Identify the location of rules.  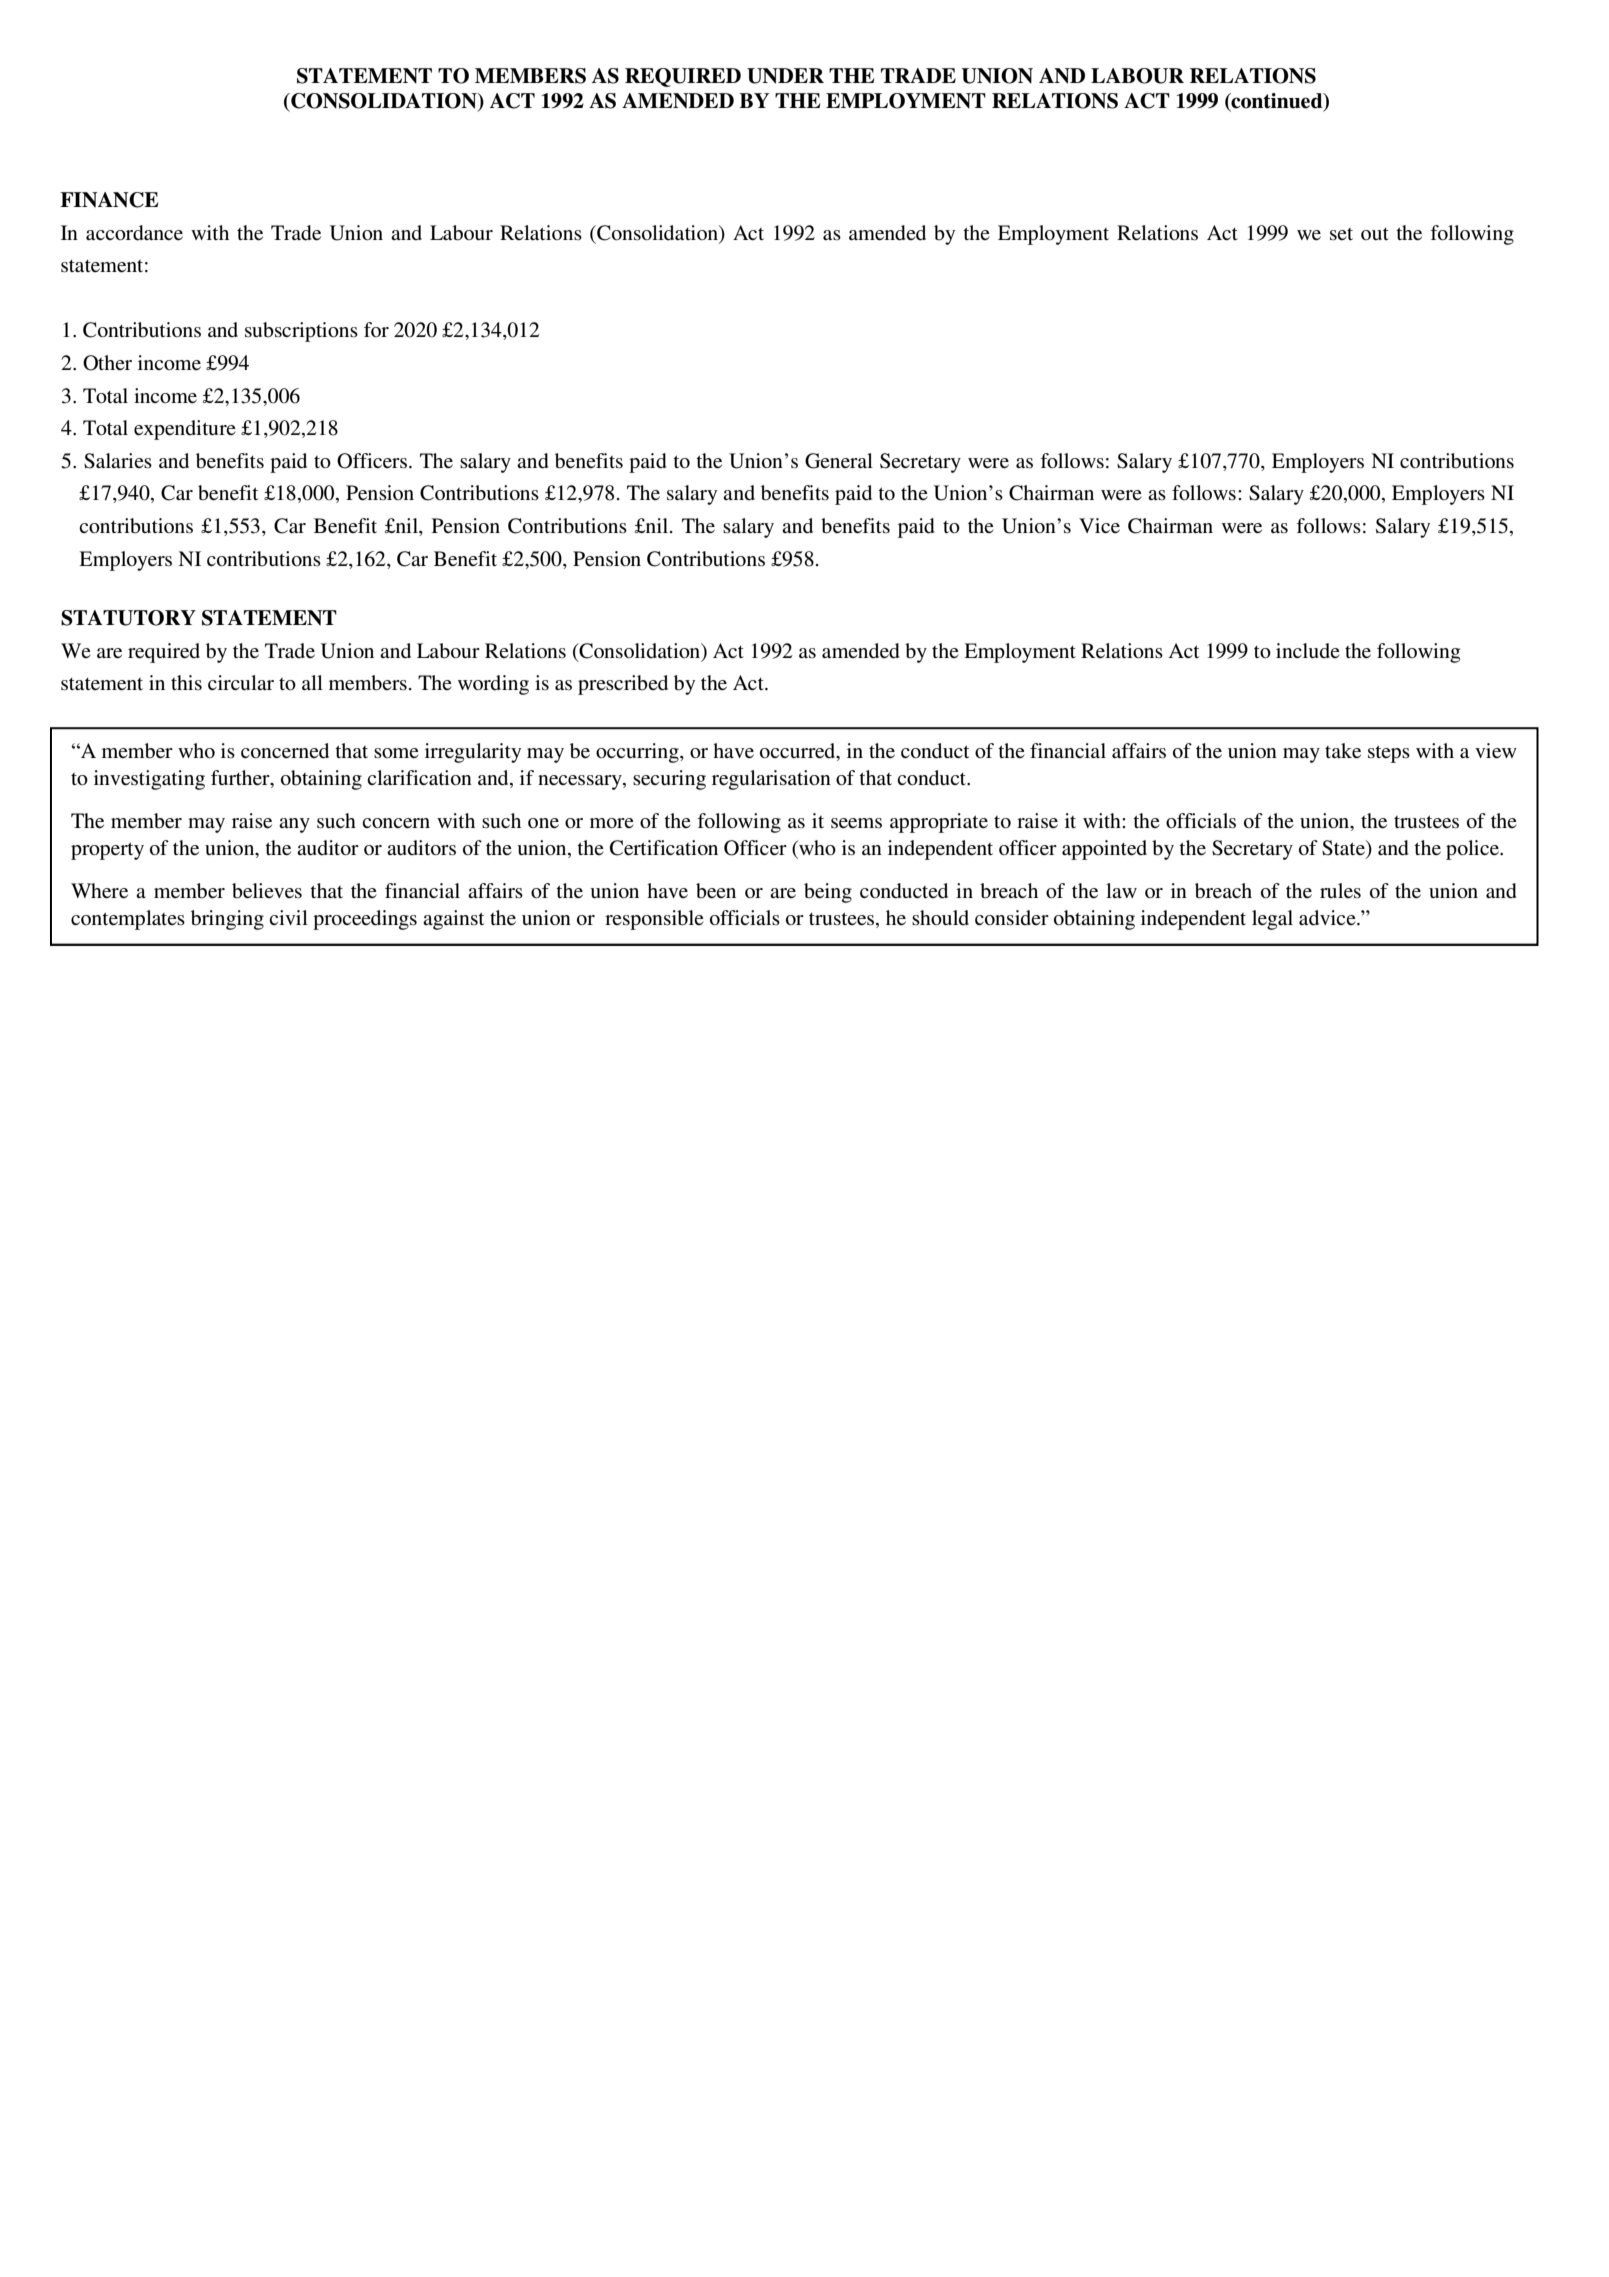
(1340, 891).
